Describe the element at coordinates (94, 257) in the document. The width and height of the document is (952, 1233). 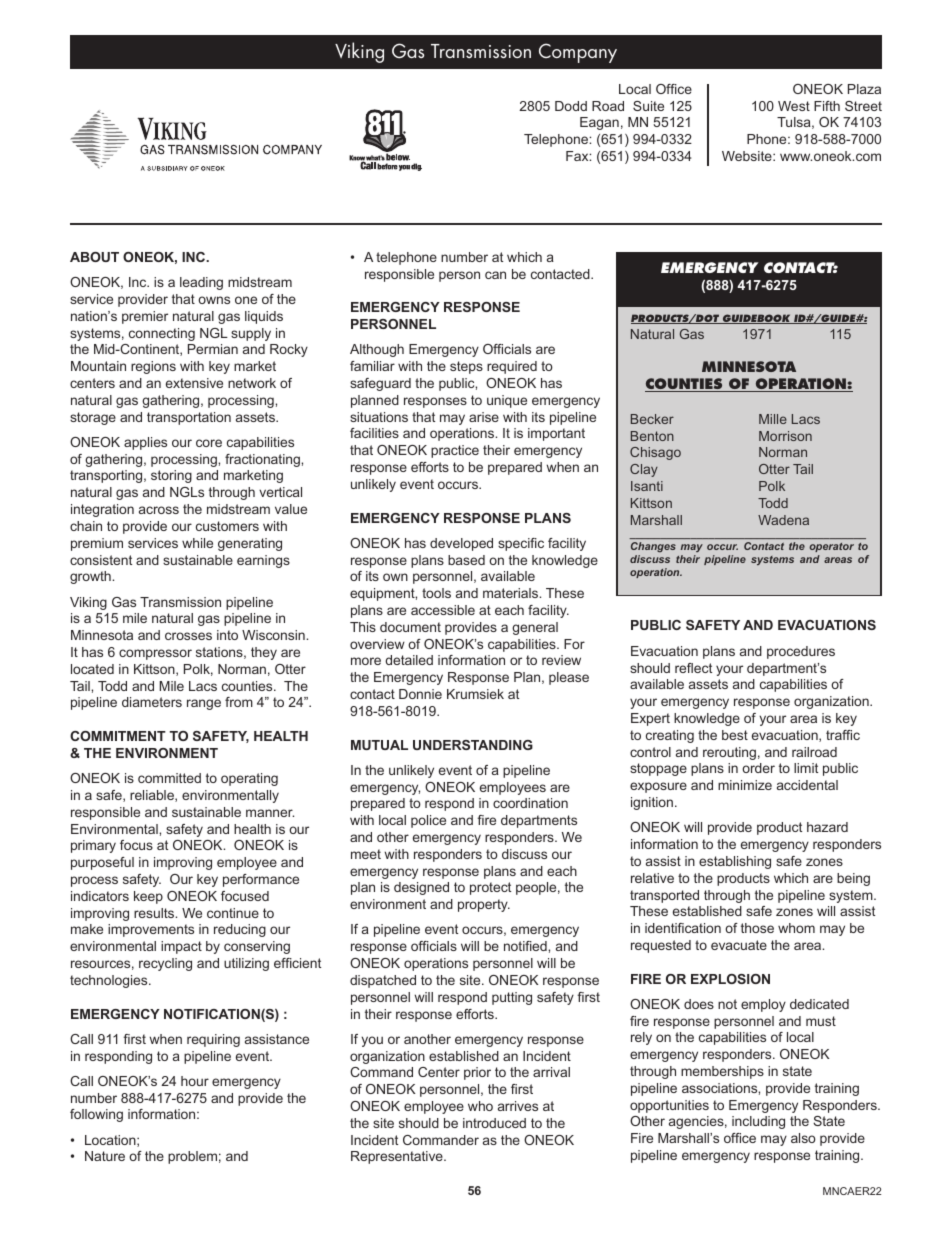
I see `ABOUT` at that location.
